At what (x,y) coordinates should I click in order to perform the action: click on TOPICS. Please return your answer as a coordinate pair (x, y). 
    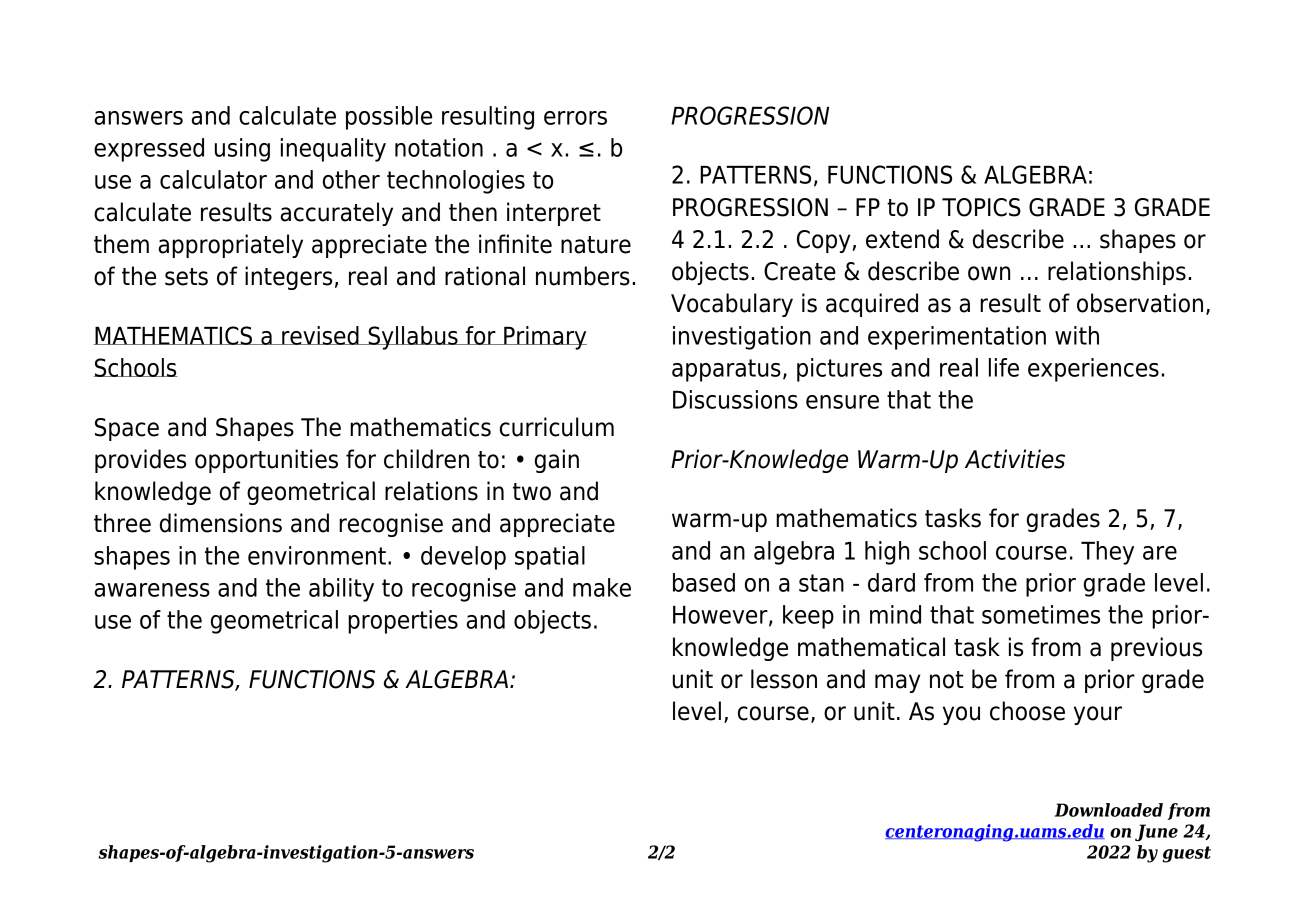
    Looking at the image, I should click on (981, 207).
